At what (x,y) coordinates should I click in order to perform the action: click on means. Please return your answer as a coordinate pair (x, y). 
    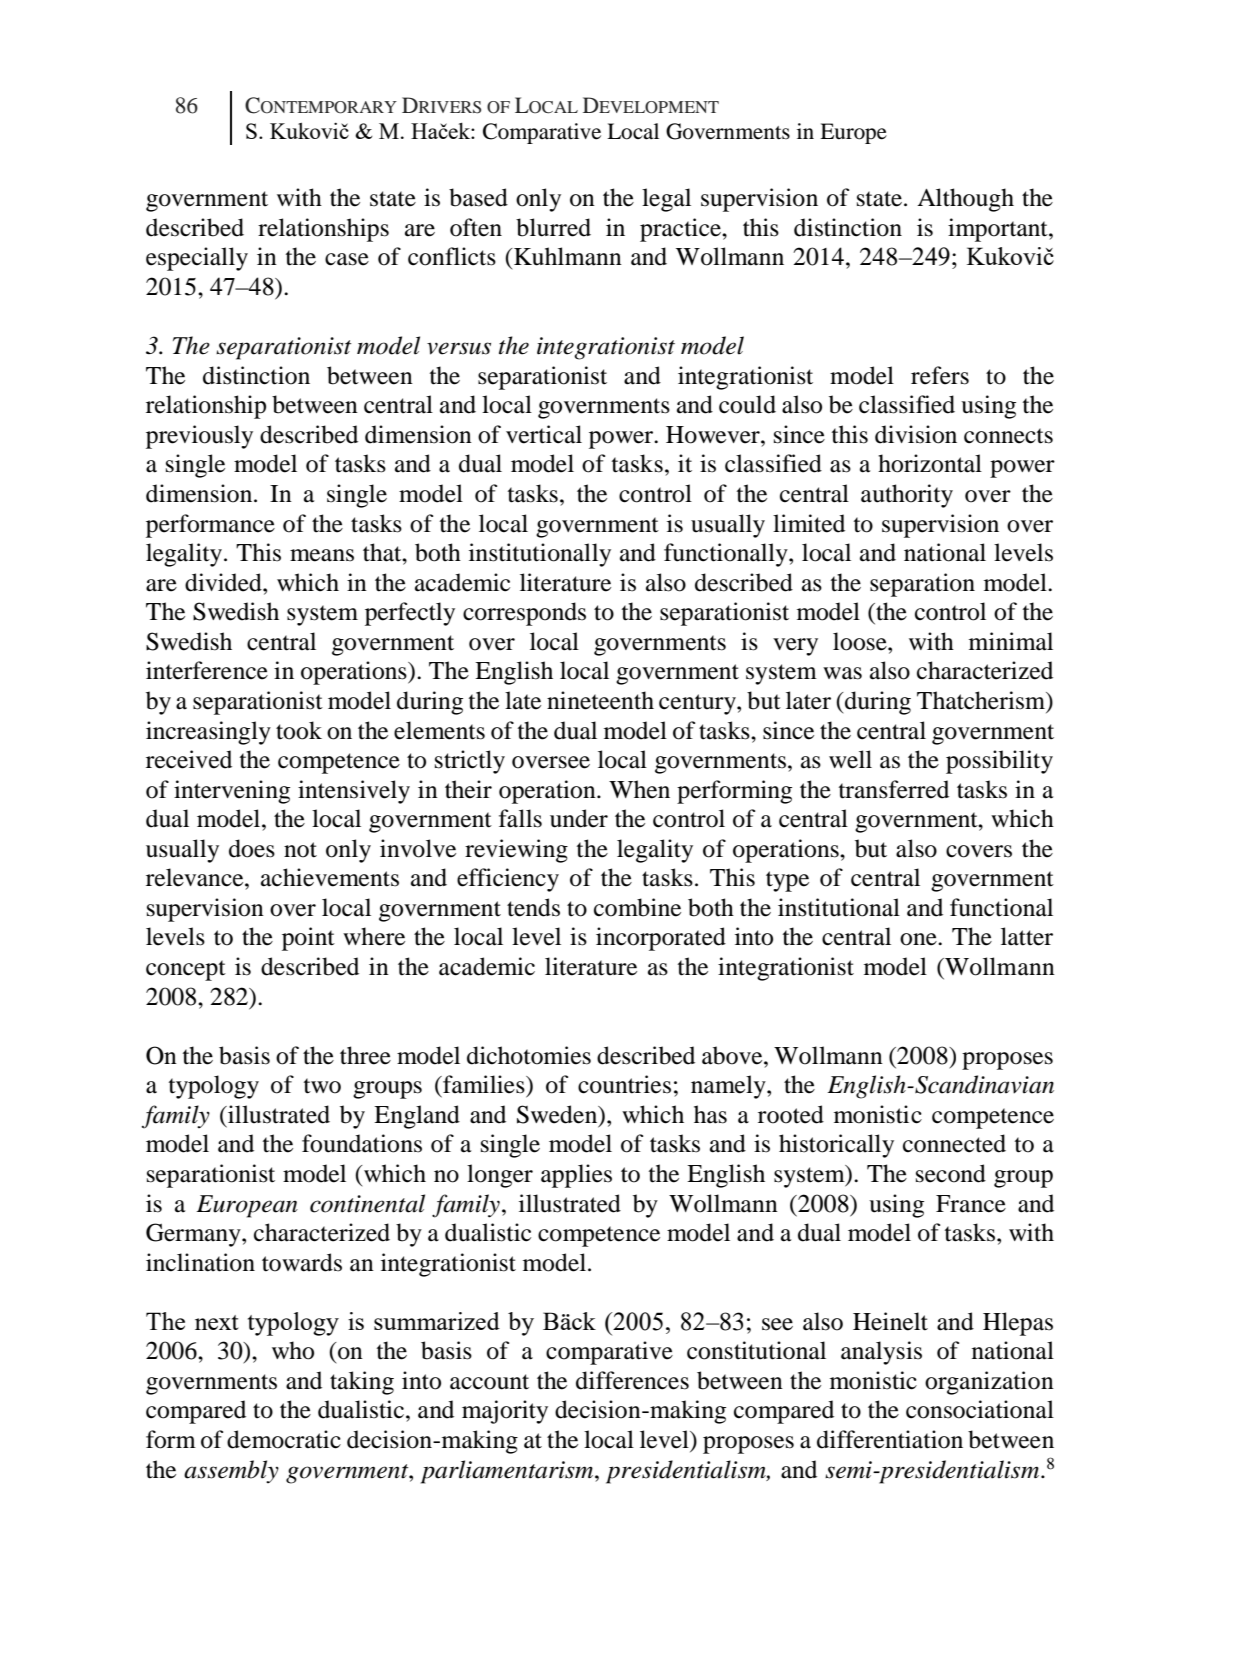
    Looking at the image, I should click on (322, 555).
